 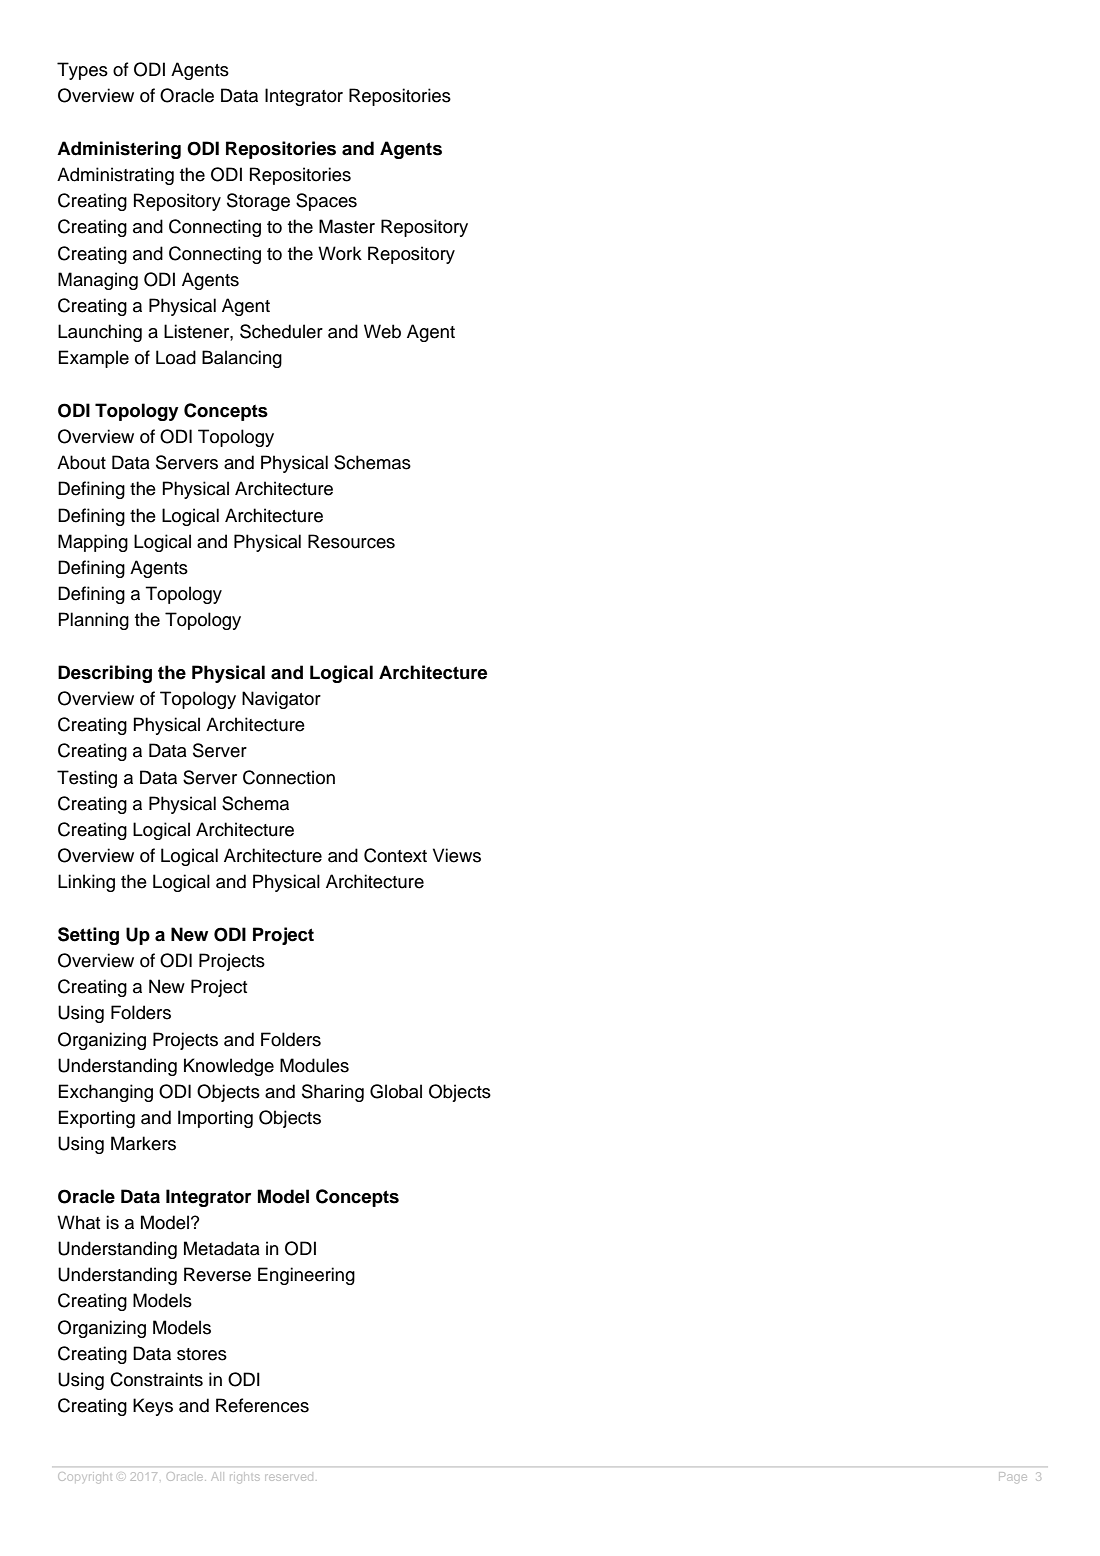 What do you see at coordinates (258, 202) in the screenshot?
I see `Storage` at bounding box center [258, 202].
